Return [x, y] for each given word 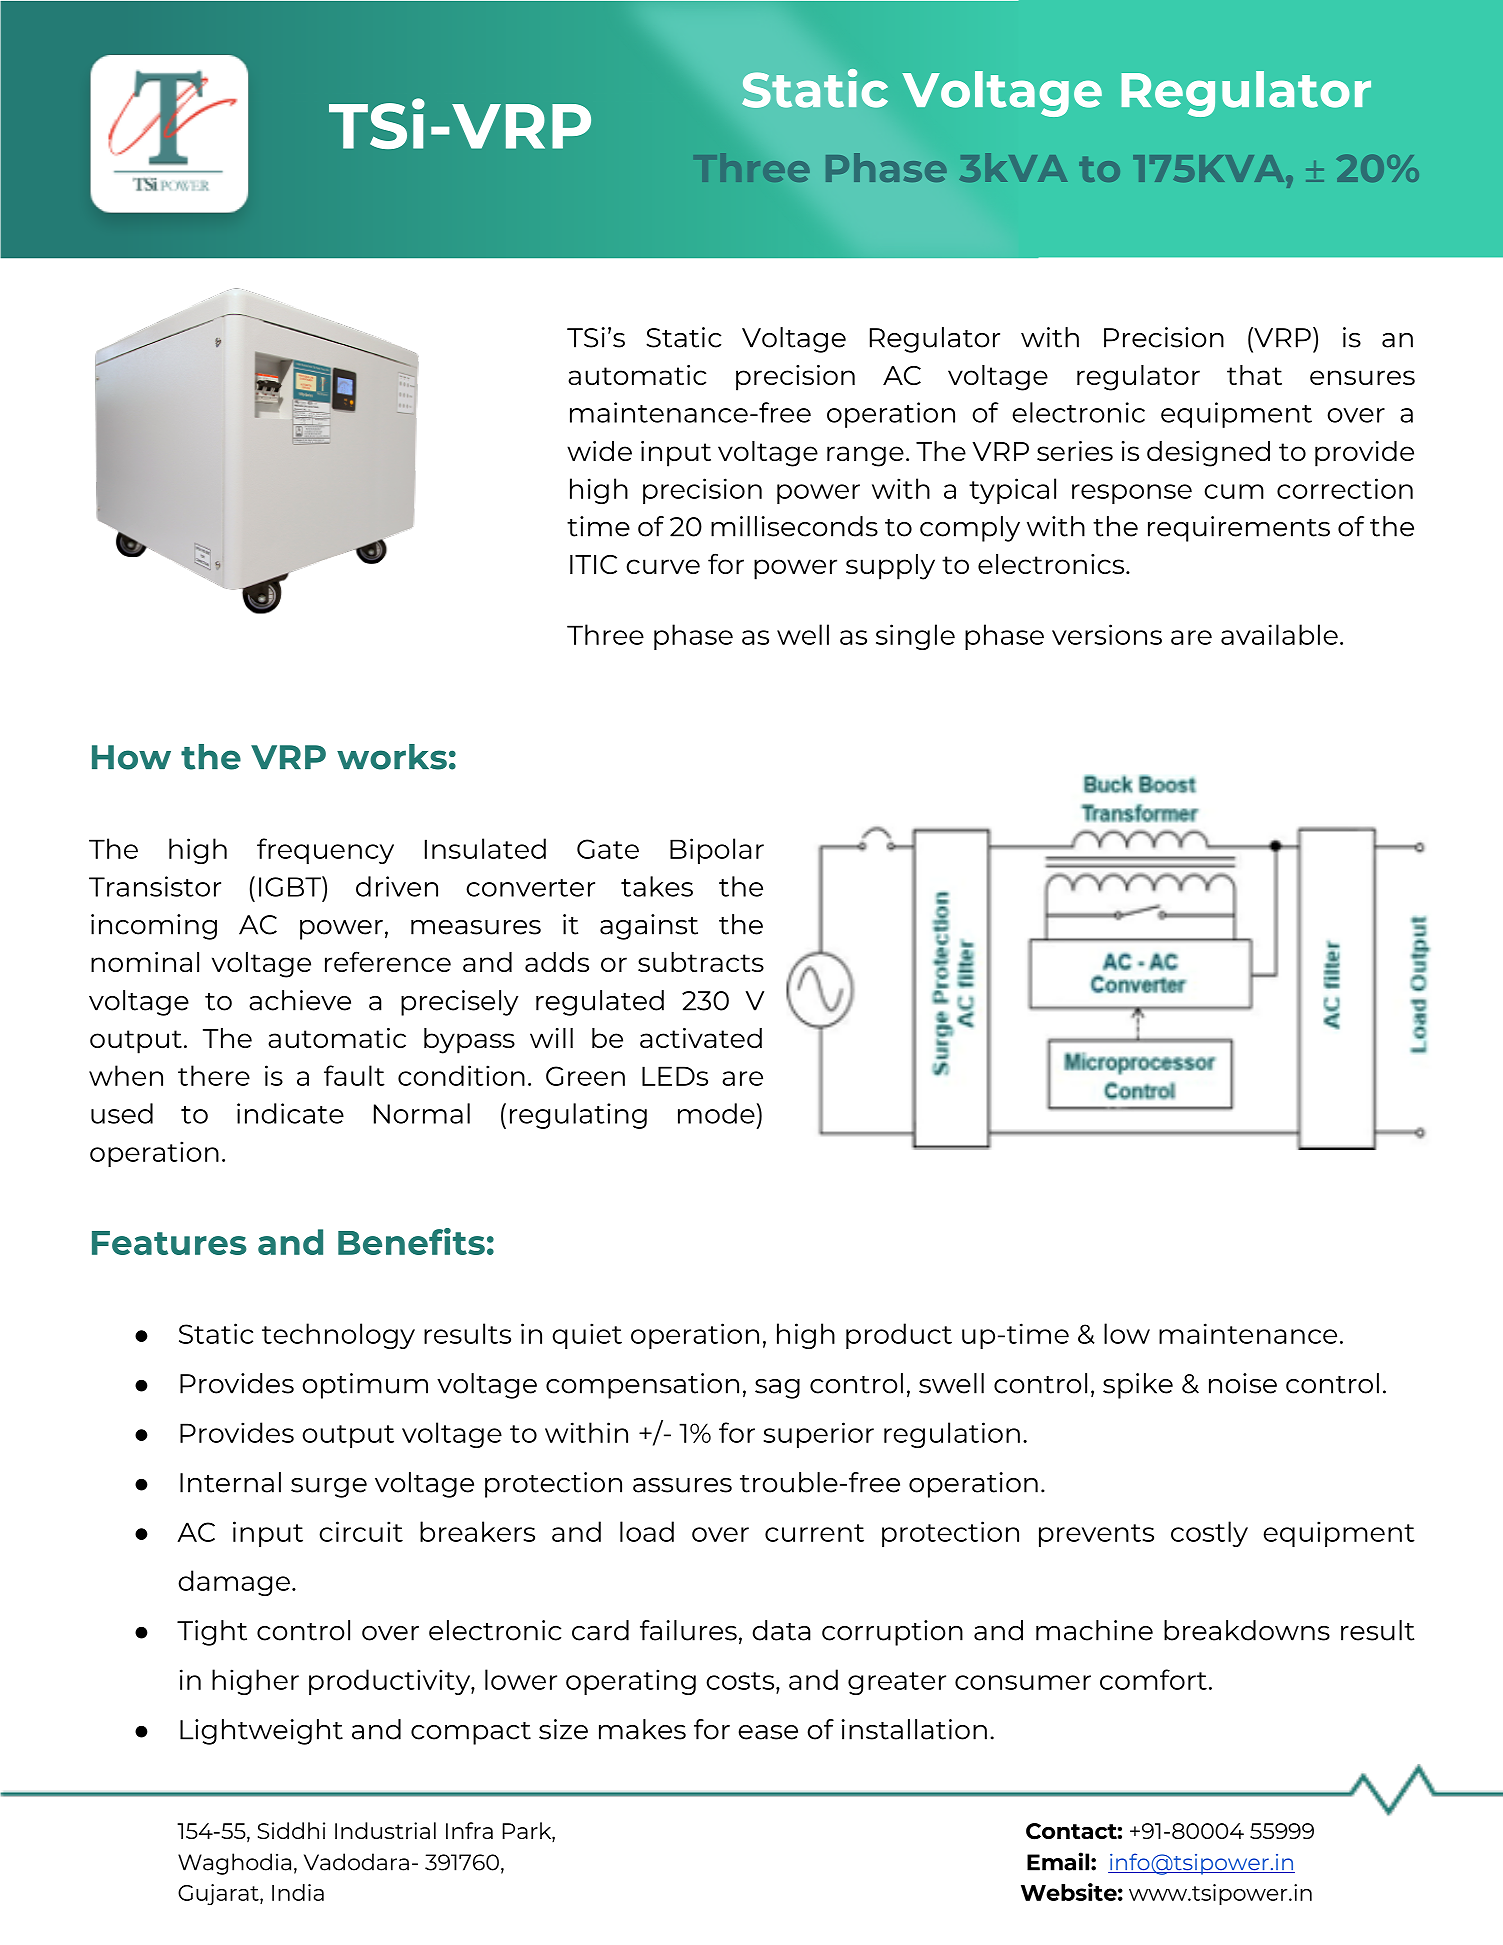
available [1279, 634]
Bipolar [717, 851]
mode [716, 1113]
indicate [290, 1113]
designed [1208, 454]
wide [599, 451]
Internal [230, 1482]
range [865, 456]
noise [1243, 1383]
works [392, 757]
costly [1209, 1534]
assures [682, 1485]
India [298, 1892]
